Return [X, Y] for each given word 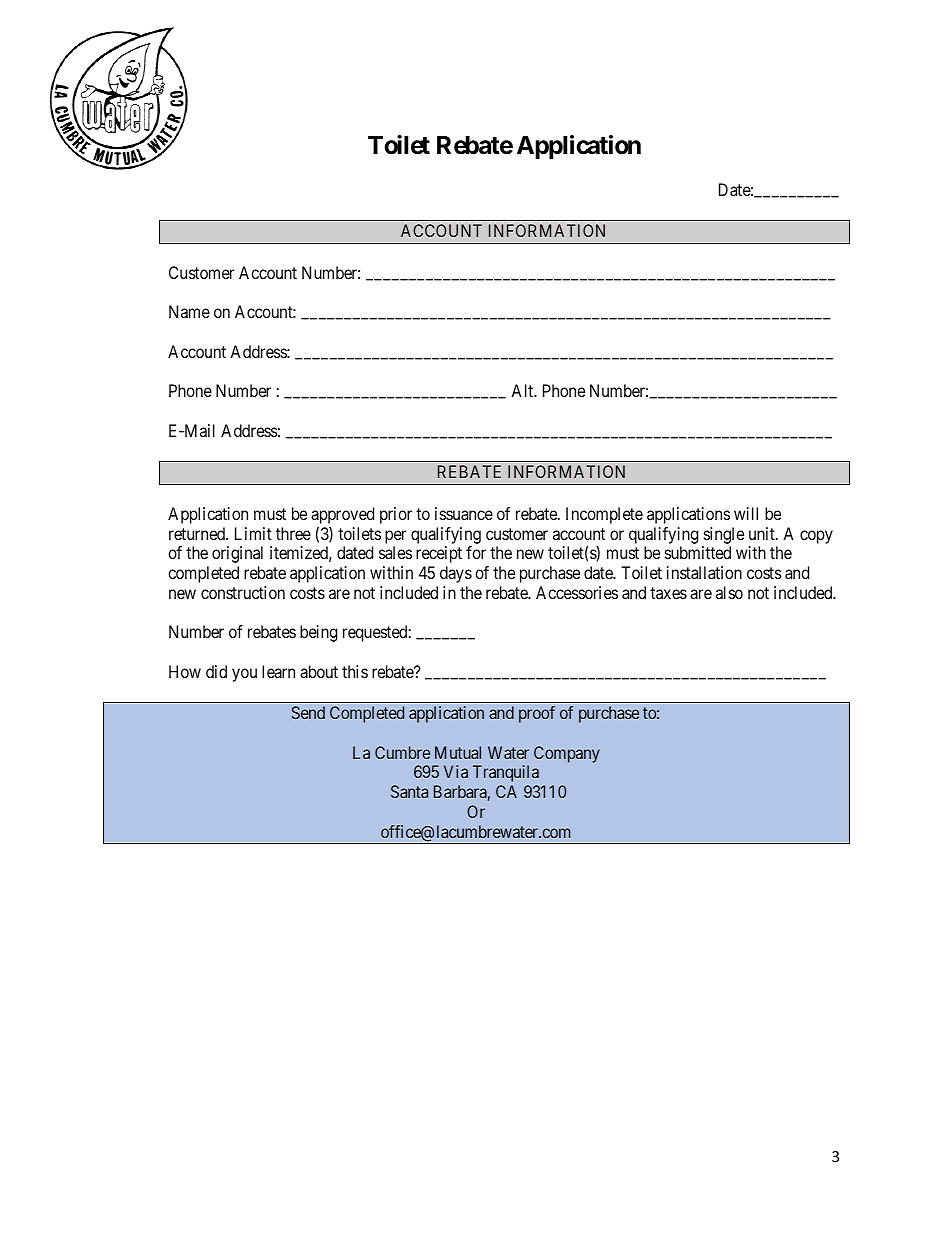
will [746, 513]
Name [189, 311]
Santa [409, 791]
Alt [523, 390]
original [237, 554]
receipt [439, 554]
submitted [698, 552]
